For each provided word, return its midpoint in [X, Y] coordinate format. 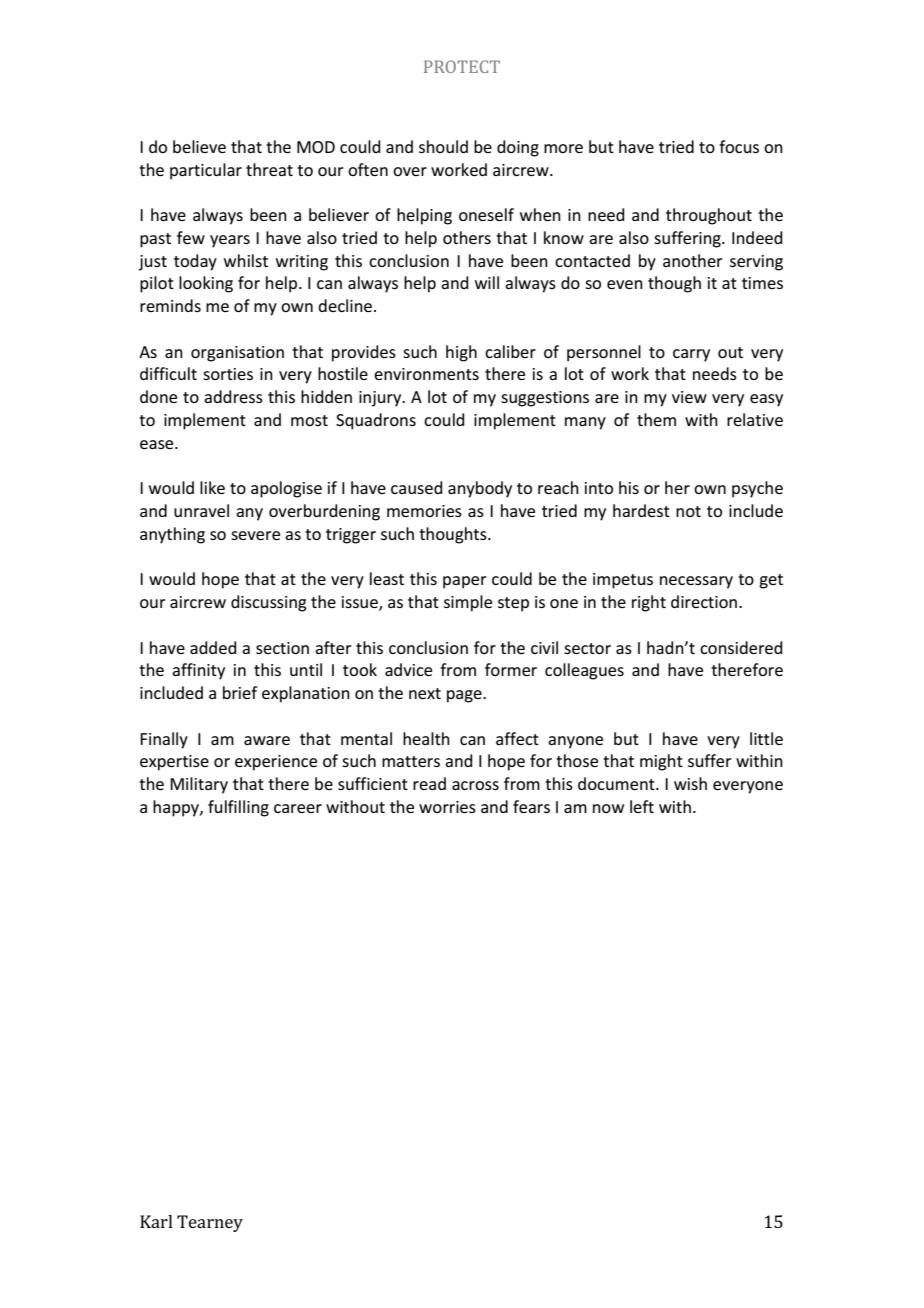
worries [447, 807]
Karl [156, 1221]
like [212, 487]
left [642, 806]
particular [206, 171]
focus [739, 146]
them [656, 419]
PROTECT [462, 66]
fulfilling [238, 808]
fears [531, 806]
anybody [480, 489]
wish [690, 783]
